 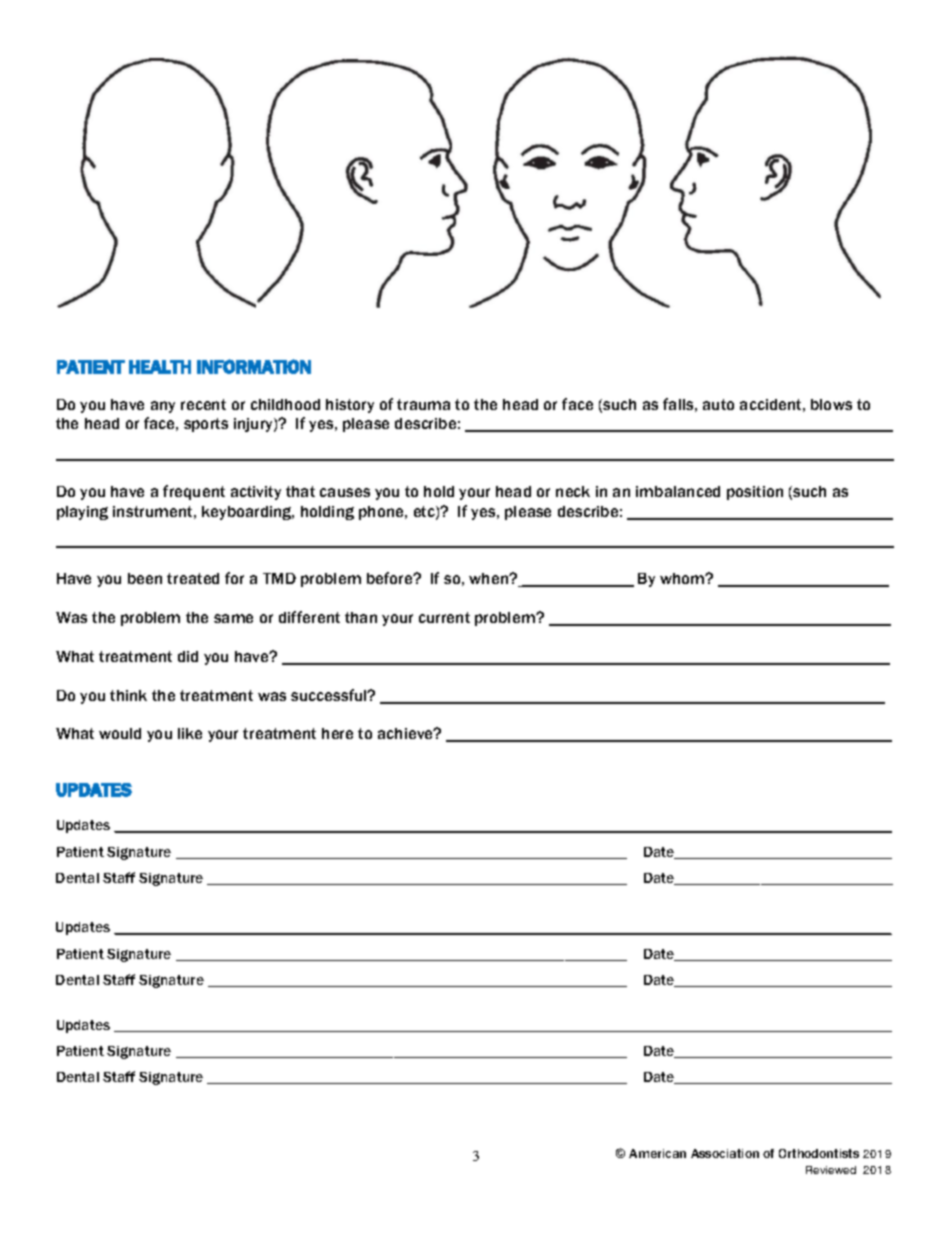 I want to click on did, so click(x=188, y=656).
